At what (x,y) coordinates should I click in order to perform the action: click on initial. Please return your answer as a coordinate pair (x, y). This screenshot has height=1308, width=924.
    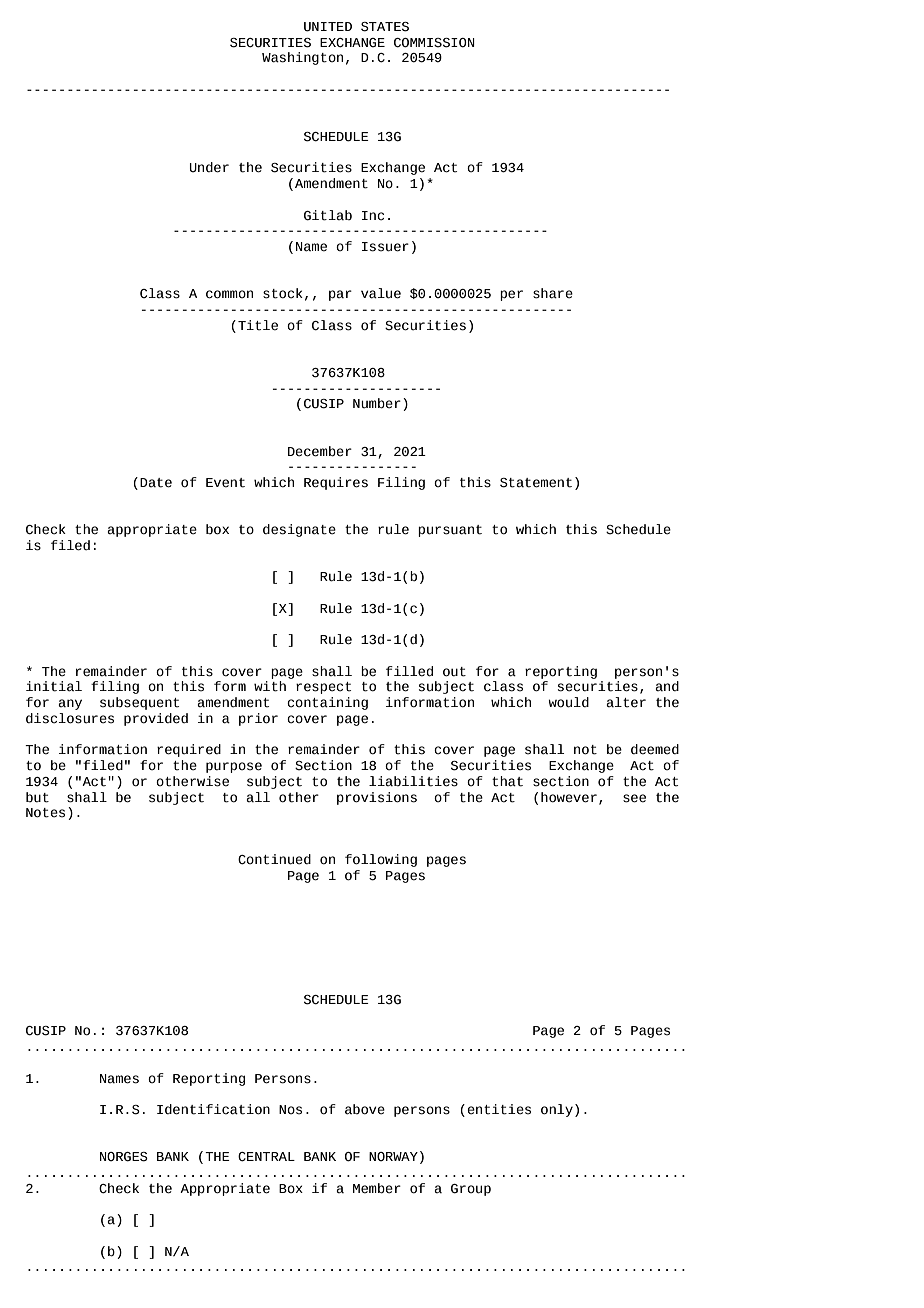
    Looking at the image, I should click on (54, 686).
